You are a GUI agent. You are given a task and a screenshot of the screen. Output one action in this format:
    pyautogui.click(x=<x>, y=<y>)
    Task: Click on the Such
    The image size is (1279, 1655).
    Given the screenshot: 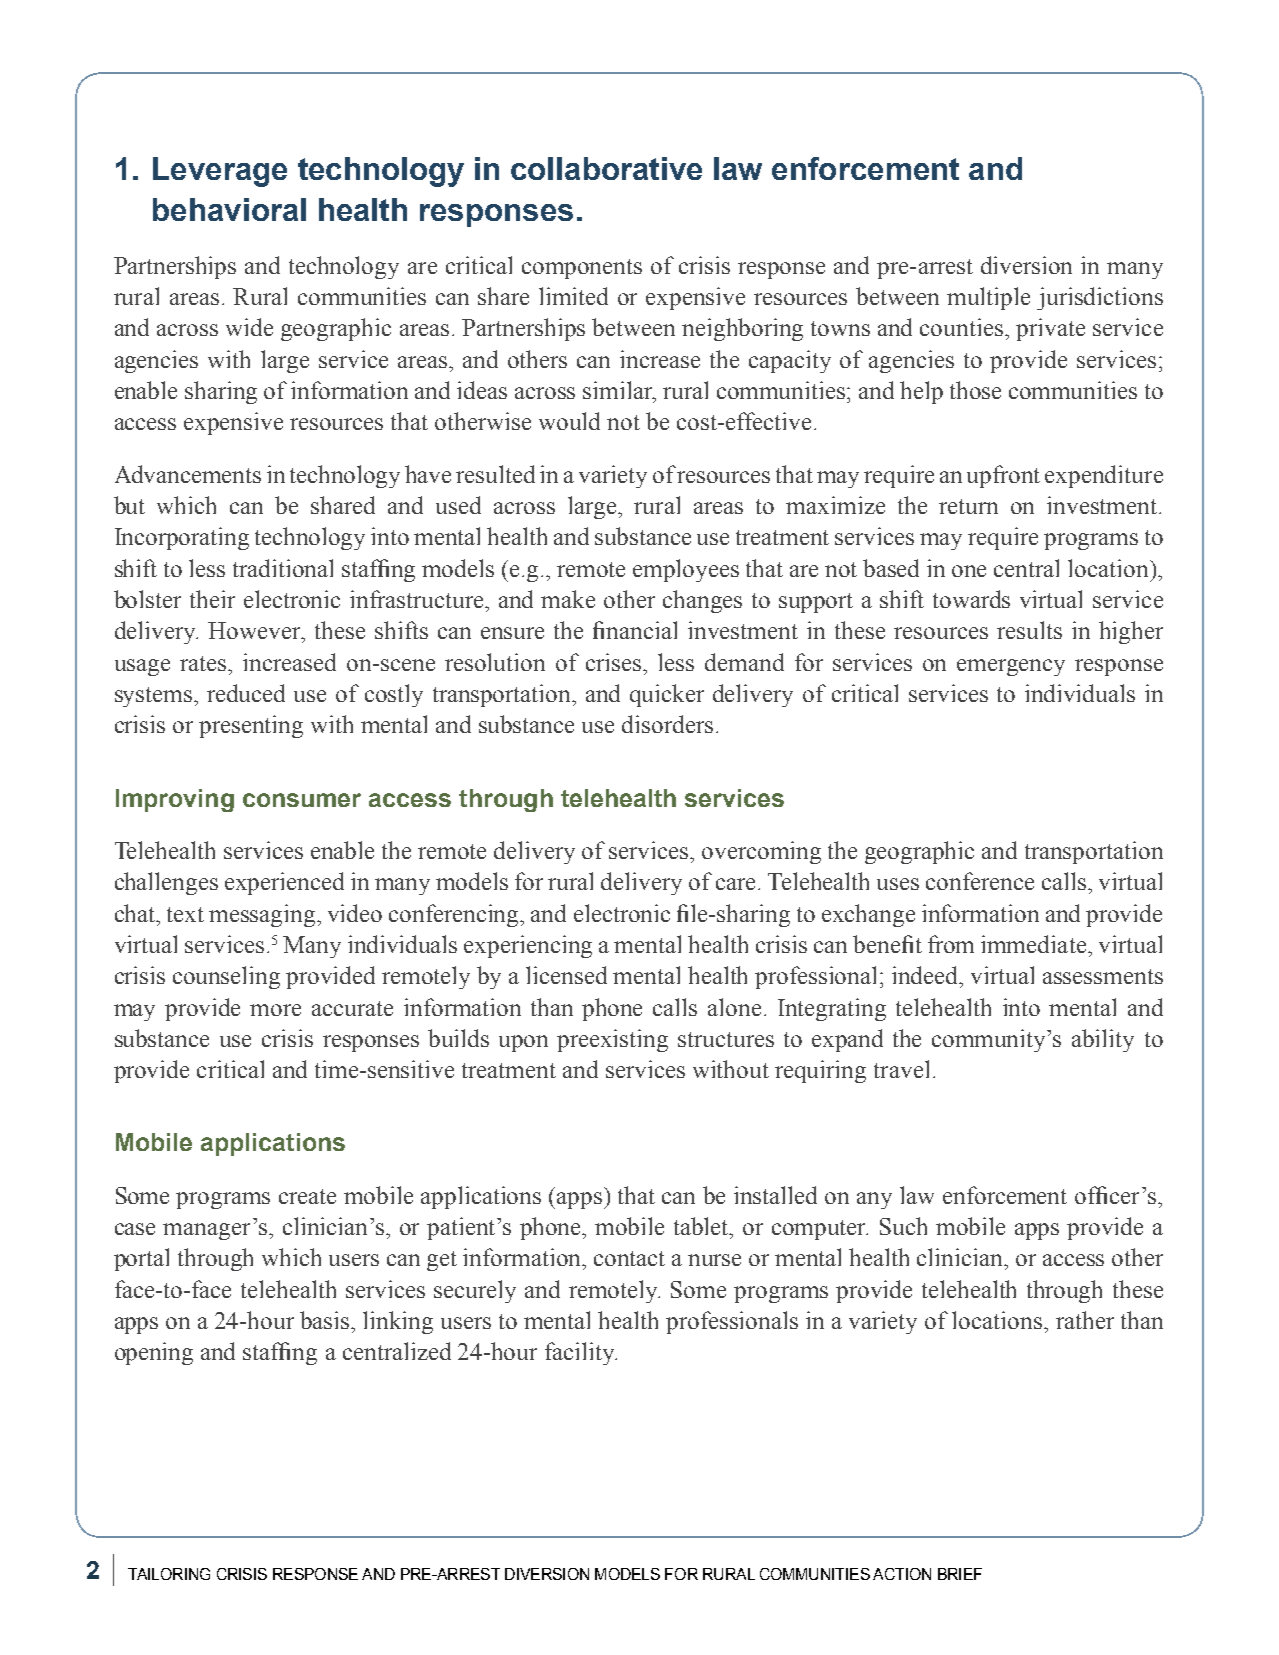 What is the action you would take?
    pyautogui.click(x=903, y=1226)
